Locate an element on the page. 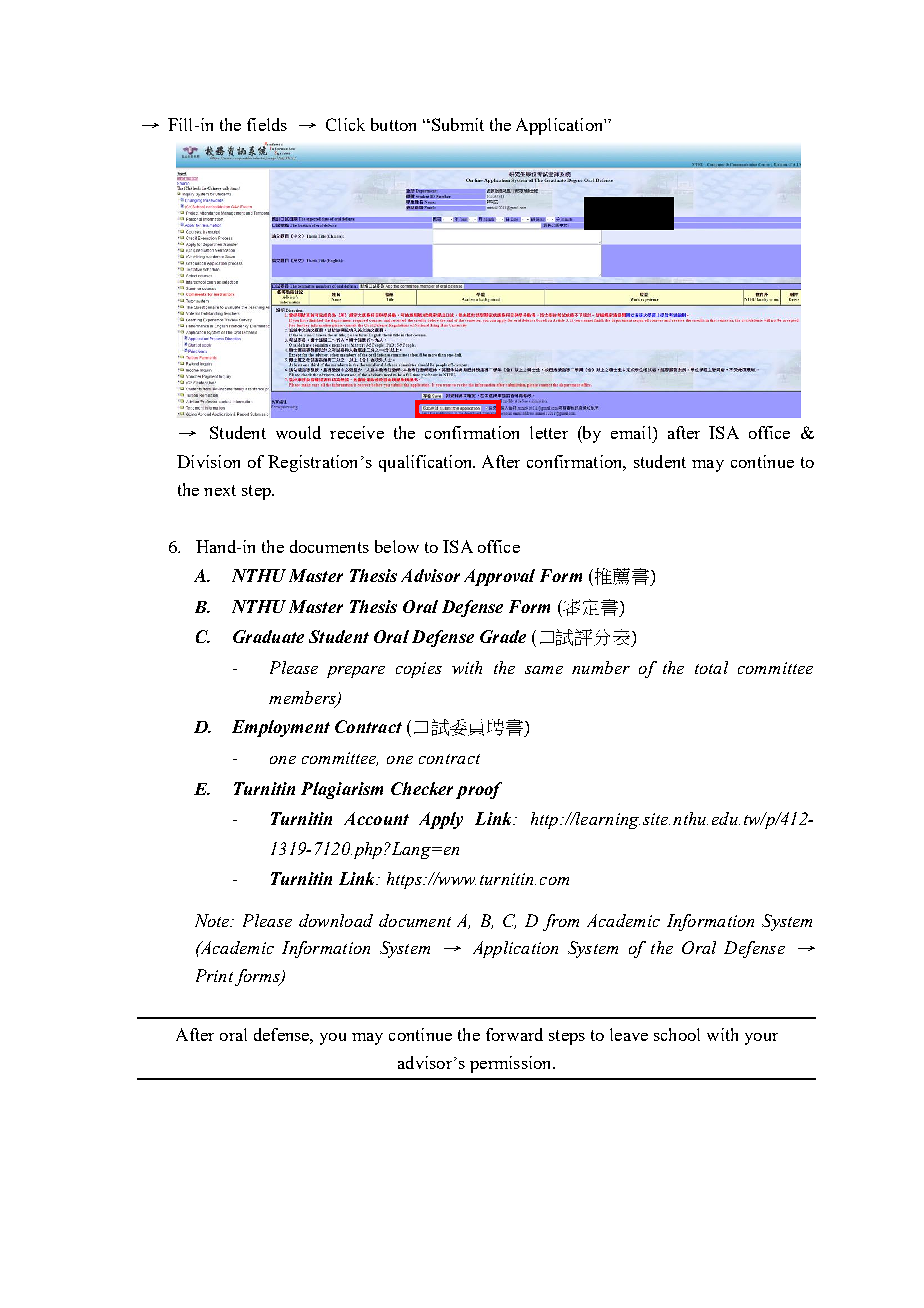  Approval is located at coordinates (499, 577).
